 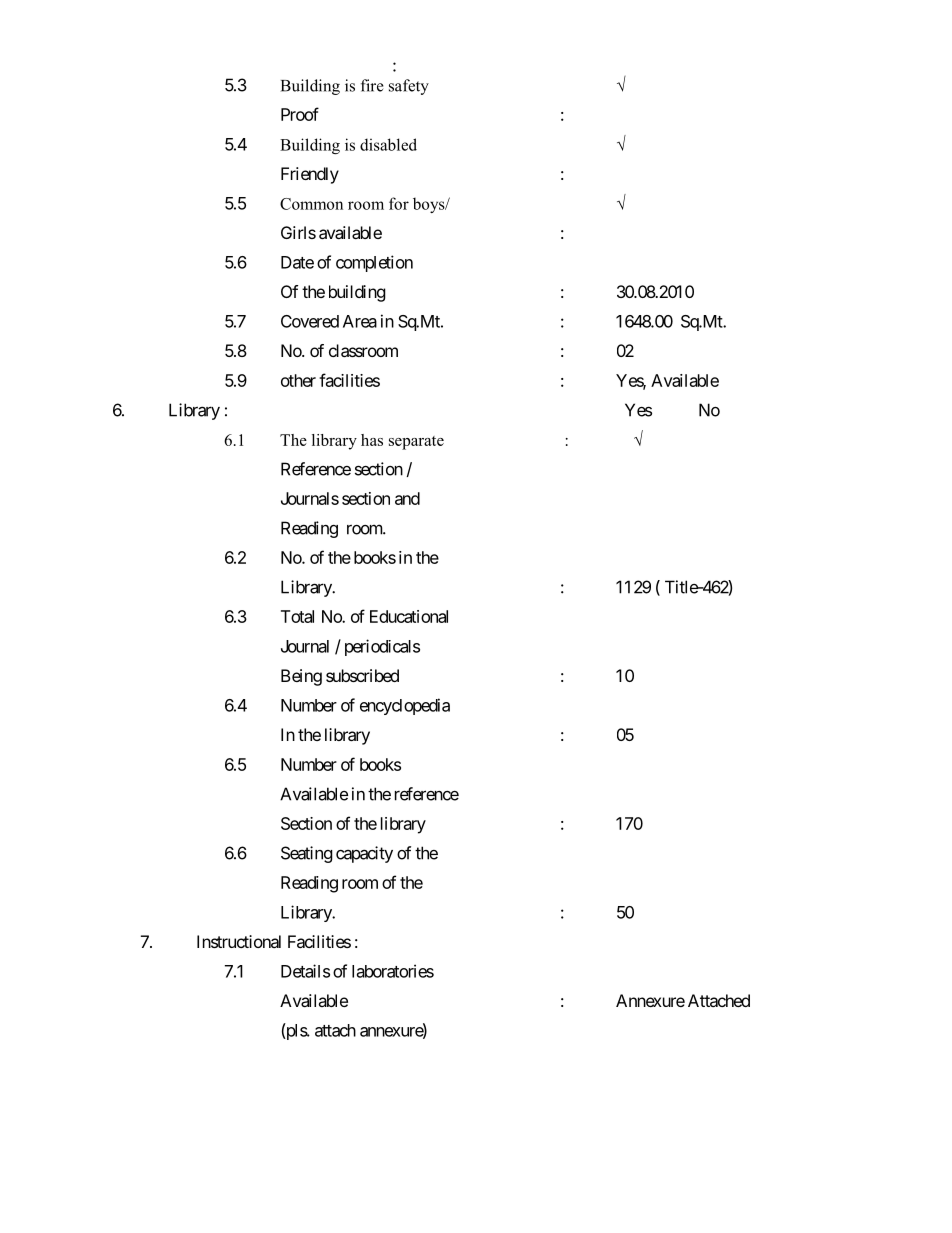 What do you see at coordinates (374, 263) in the screenshot?
I see `completion` at bounding box center [374, 263].
